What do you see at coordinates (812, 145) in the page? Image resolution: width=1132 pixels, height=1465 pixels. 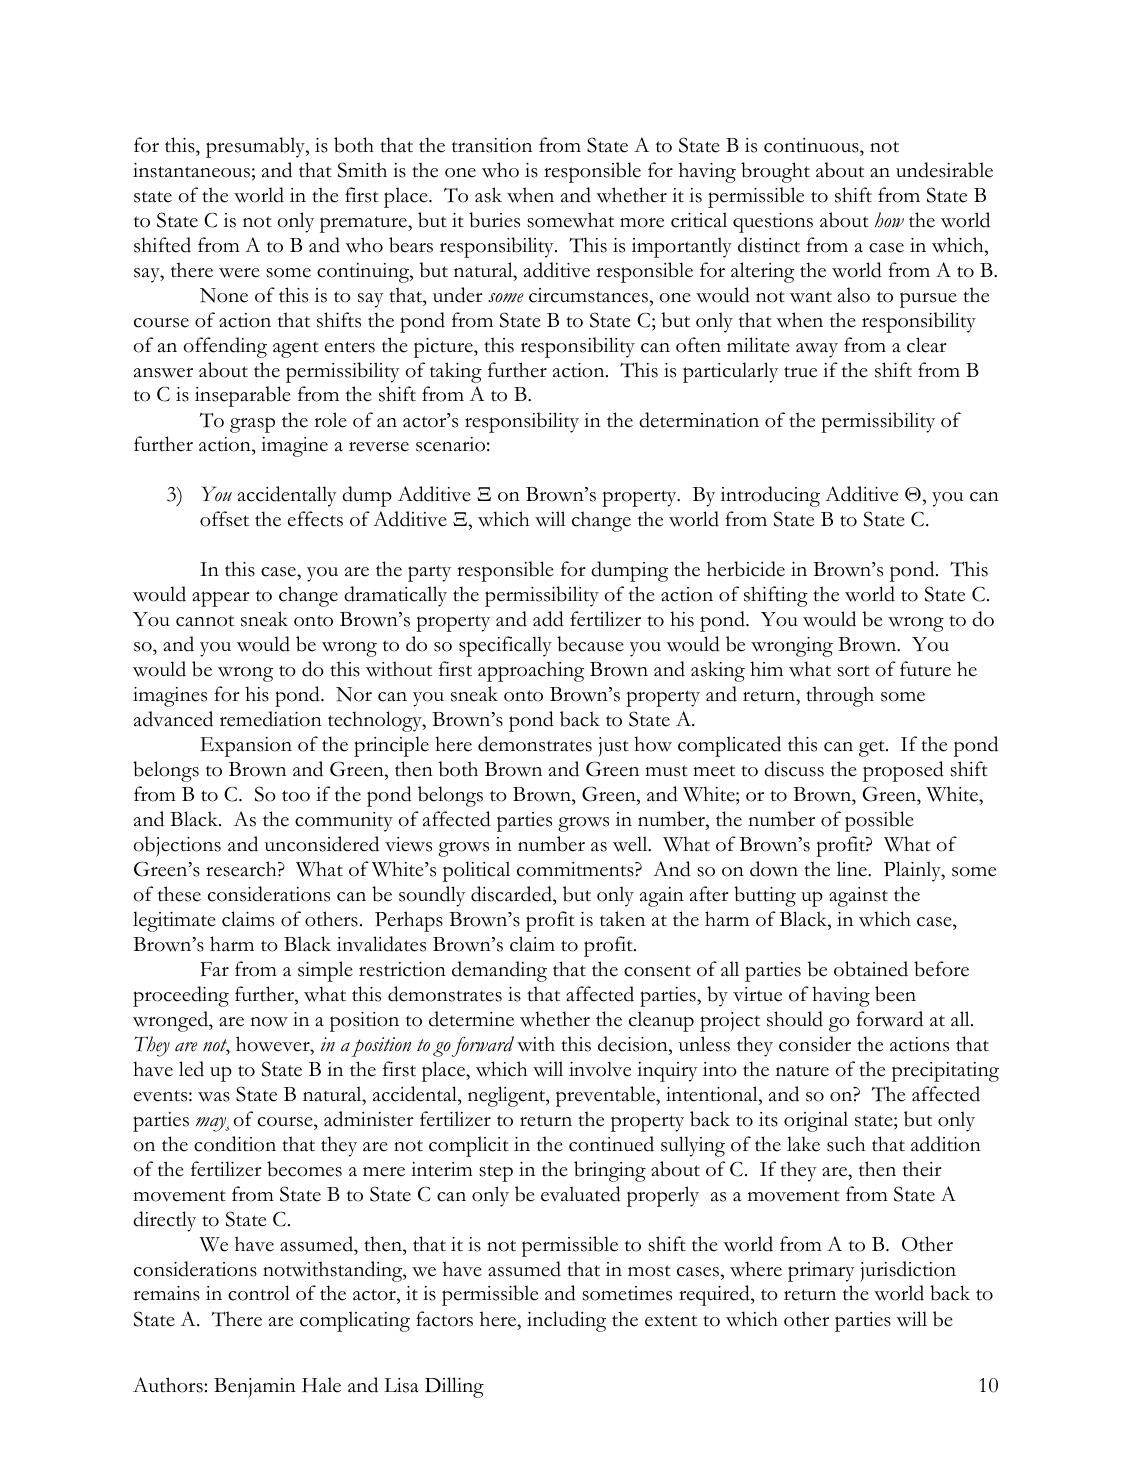 I see `continuous` at bounding box center [812, 145].
